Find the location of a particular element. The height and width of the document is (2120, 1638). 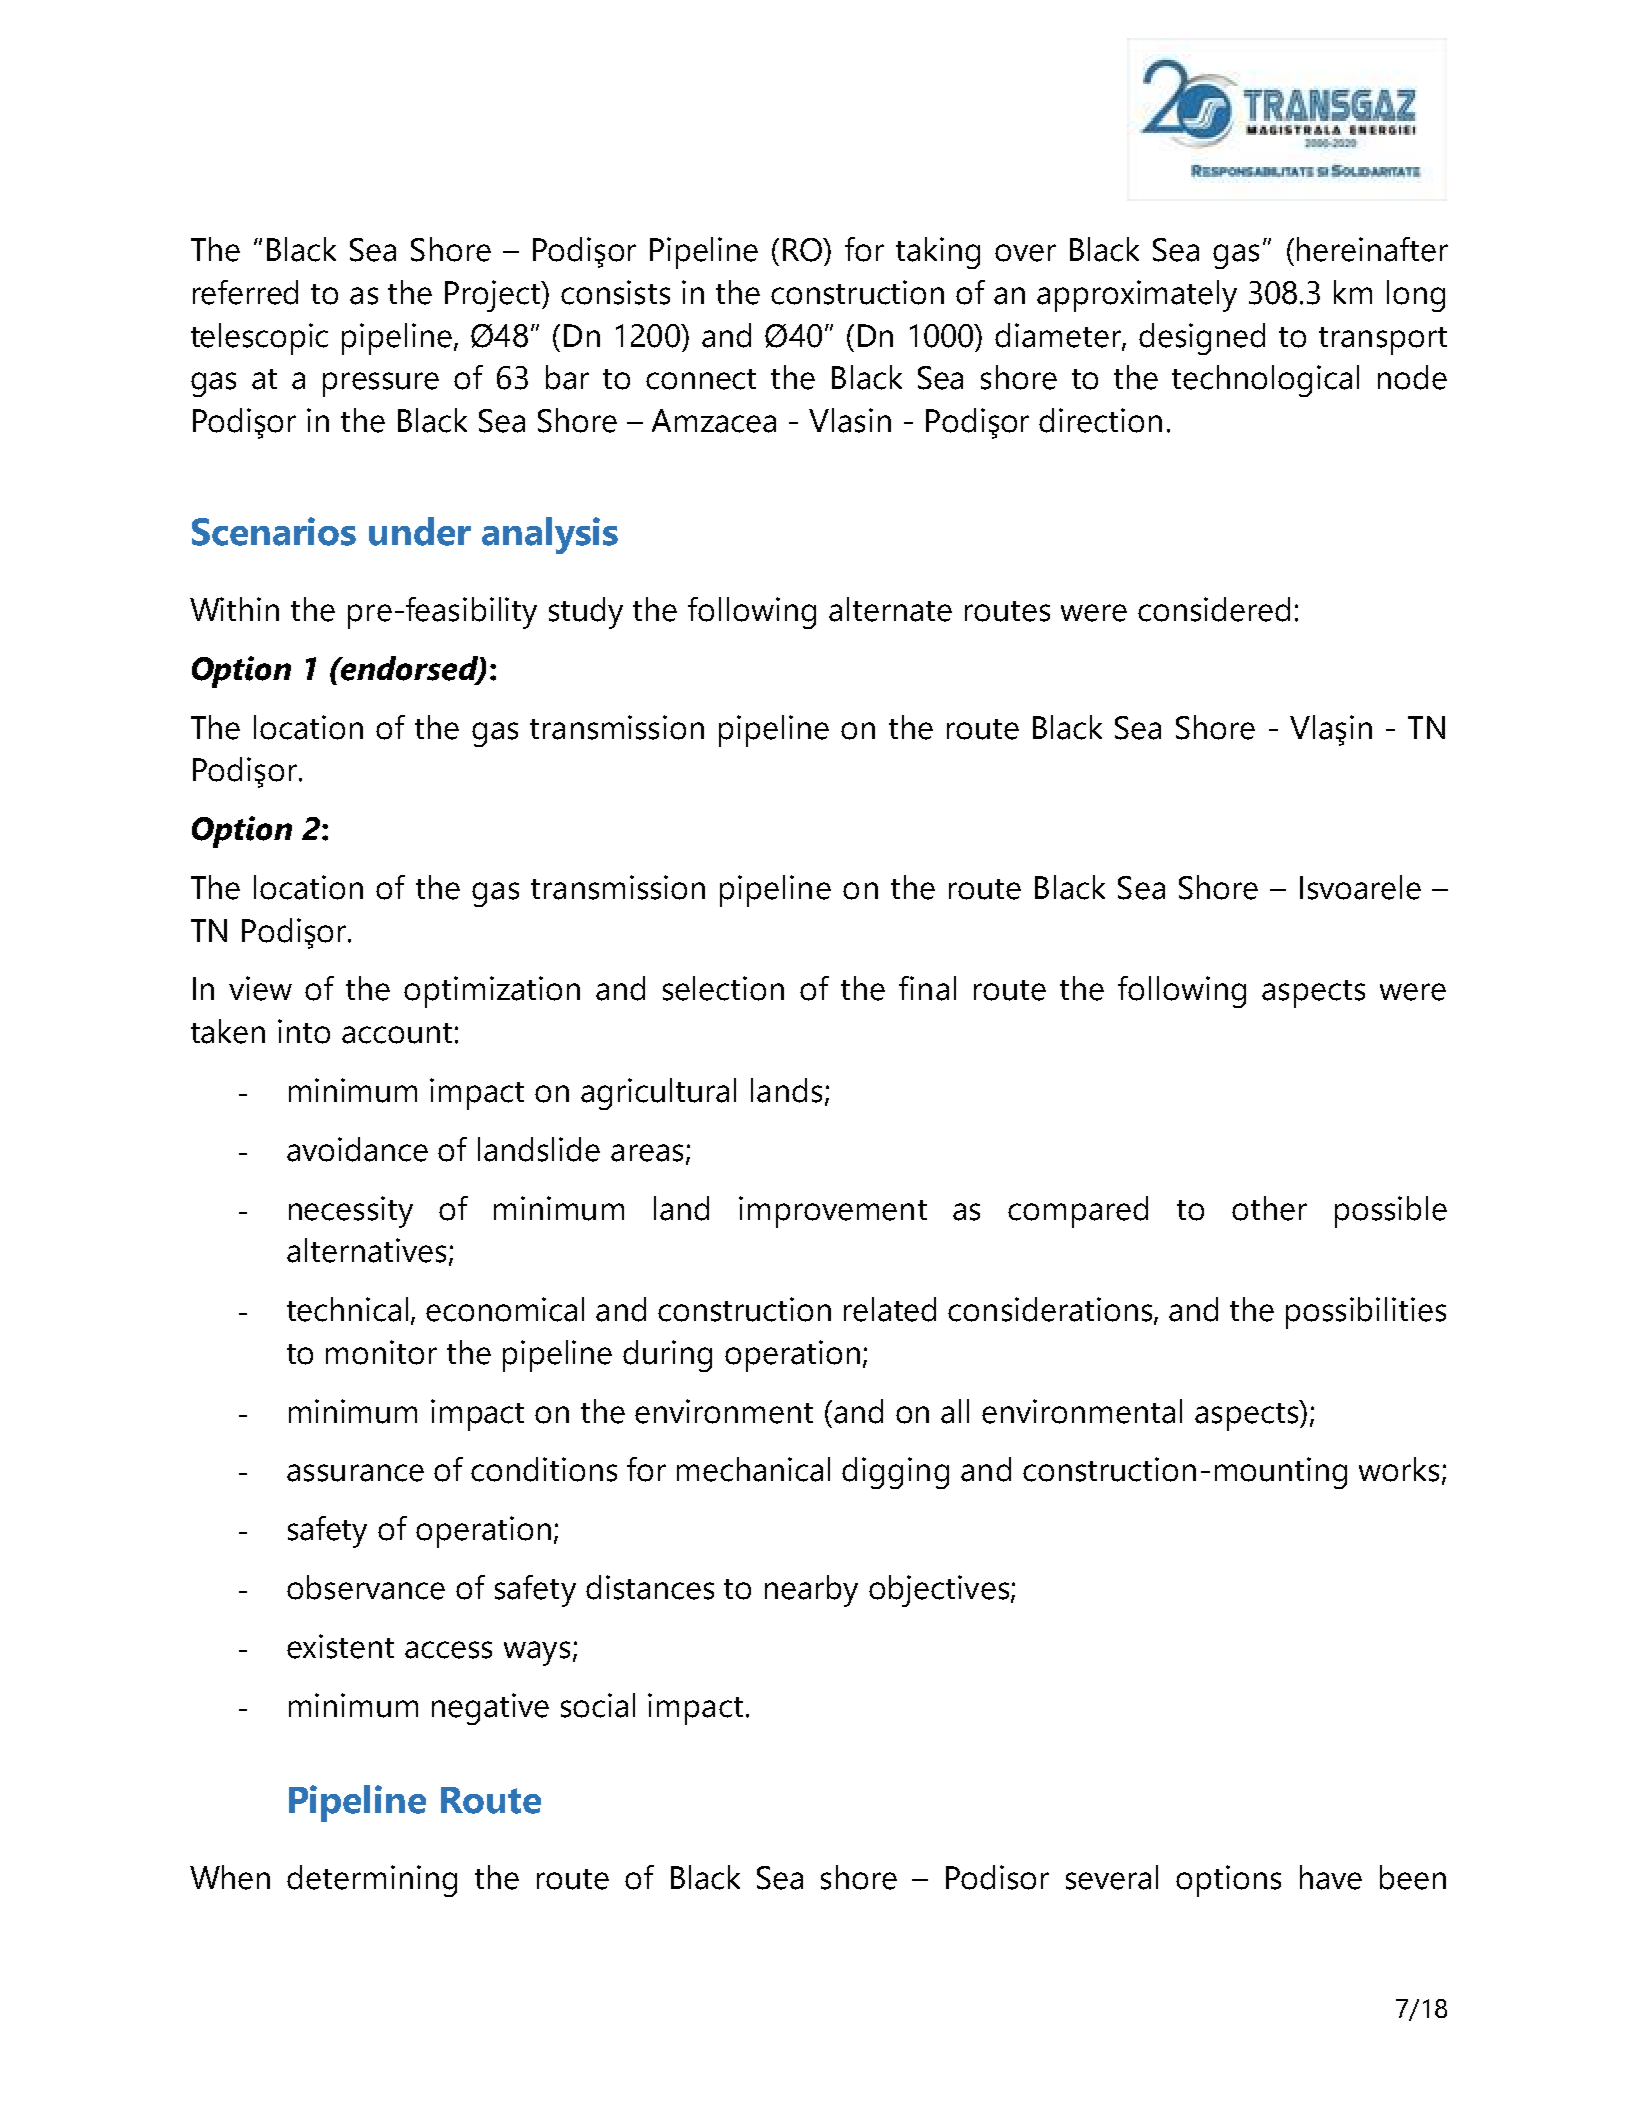

selection is located at coordinates (723, 988).
